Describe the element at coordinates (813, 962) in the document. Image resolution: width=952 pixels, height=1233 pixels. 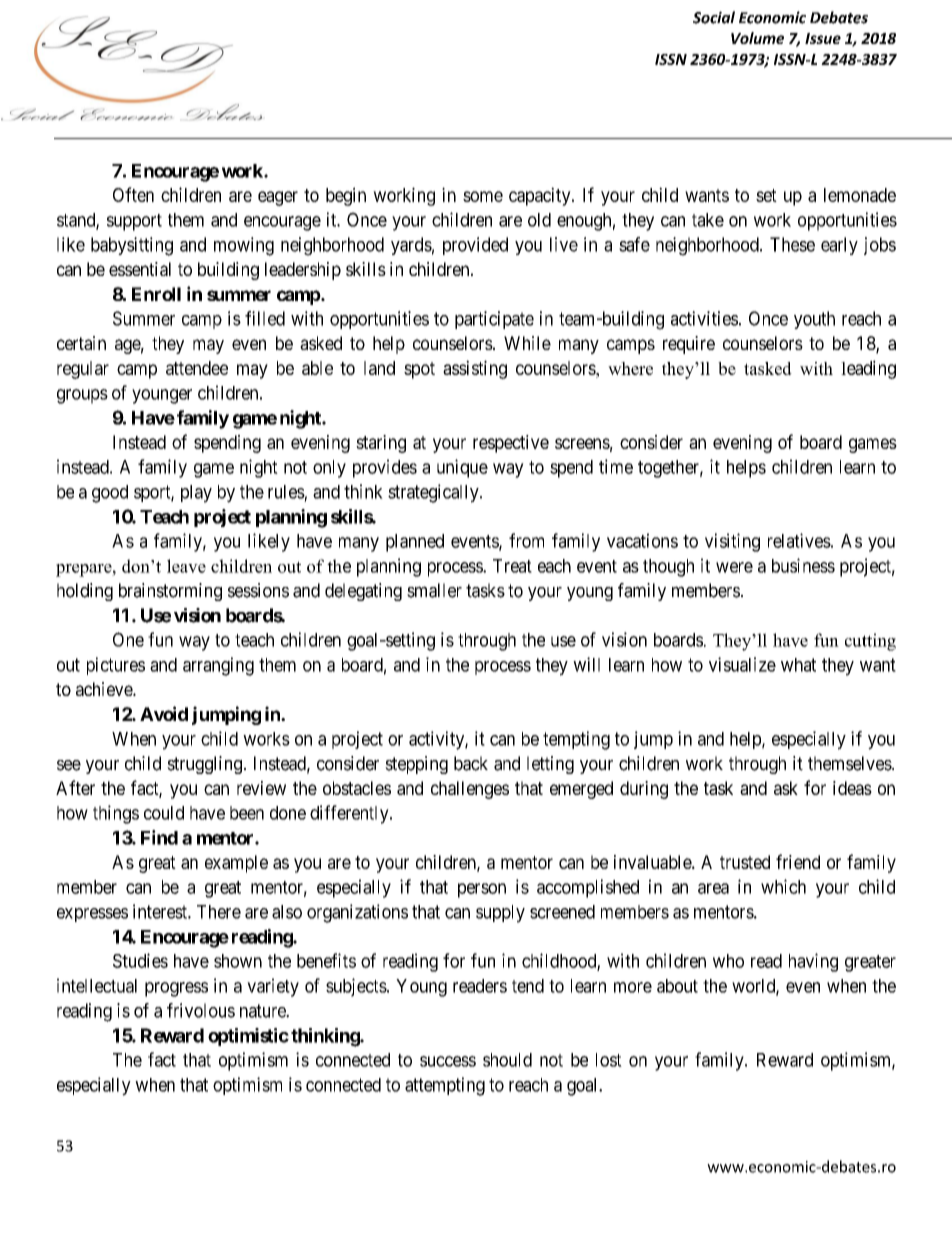
I see `having` at that location.
